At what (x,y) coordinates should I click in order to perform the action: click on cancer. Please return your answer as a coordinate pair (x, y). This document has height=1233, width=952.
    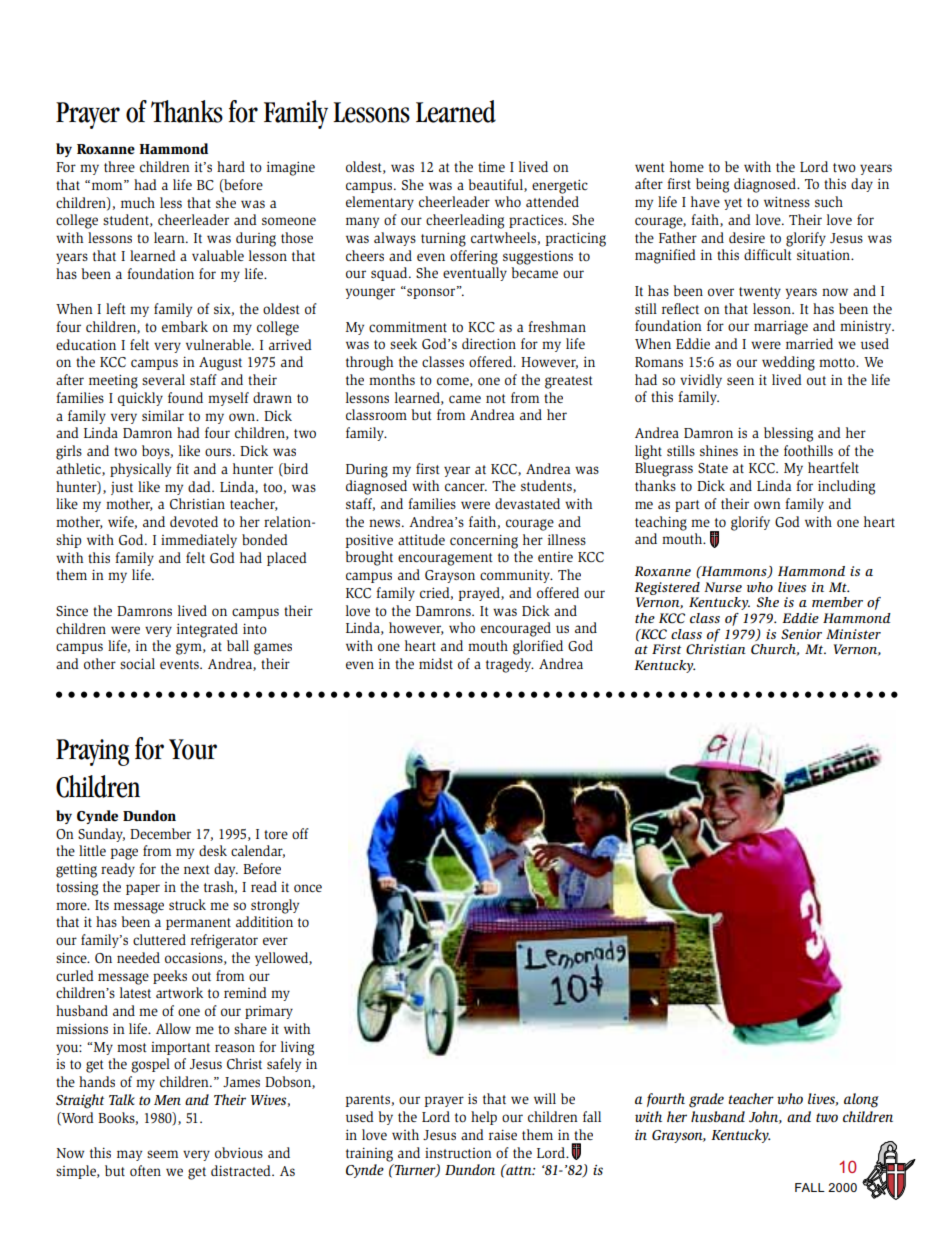
    Looking at the image, I should click on (466, 487).
